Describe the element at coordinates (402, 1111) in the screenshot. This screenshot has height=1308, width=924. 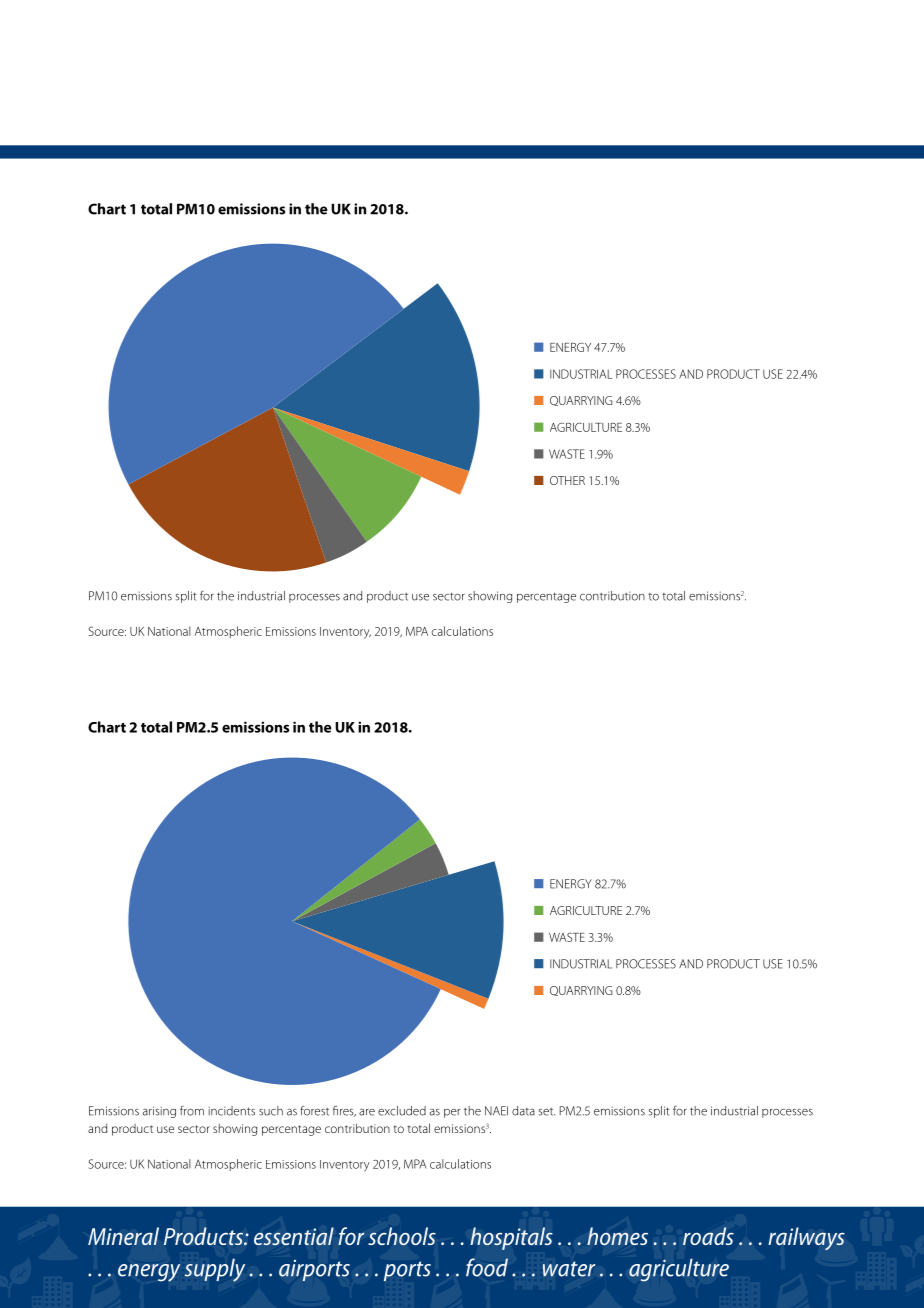
I see `excluded` at that location.
